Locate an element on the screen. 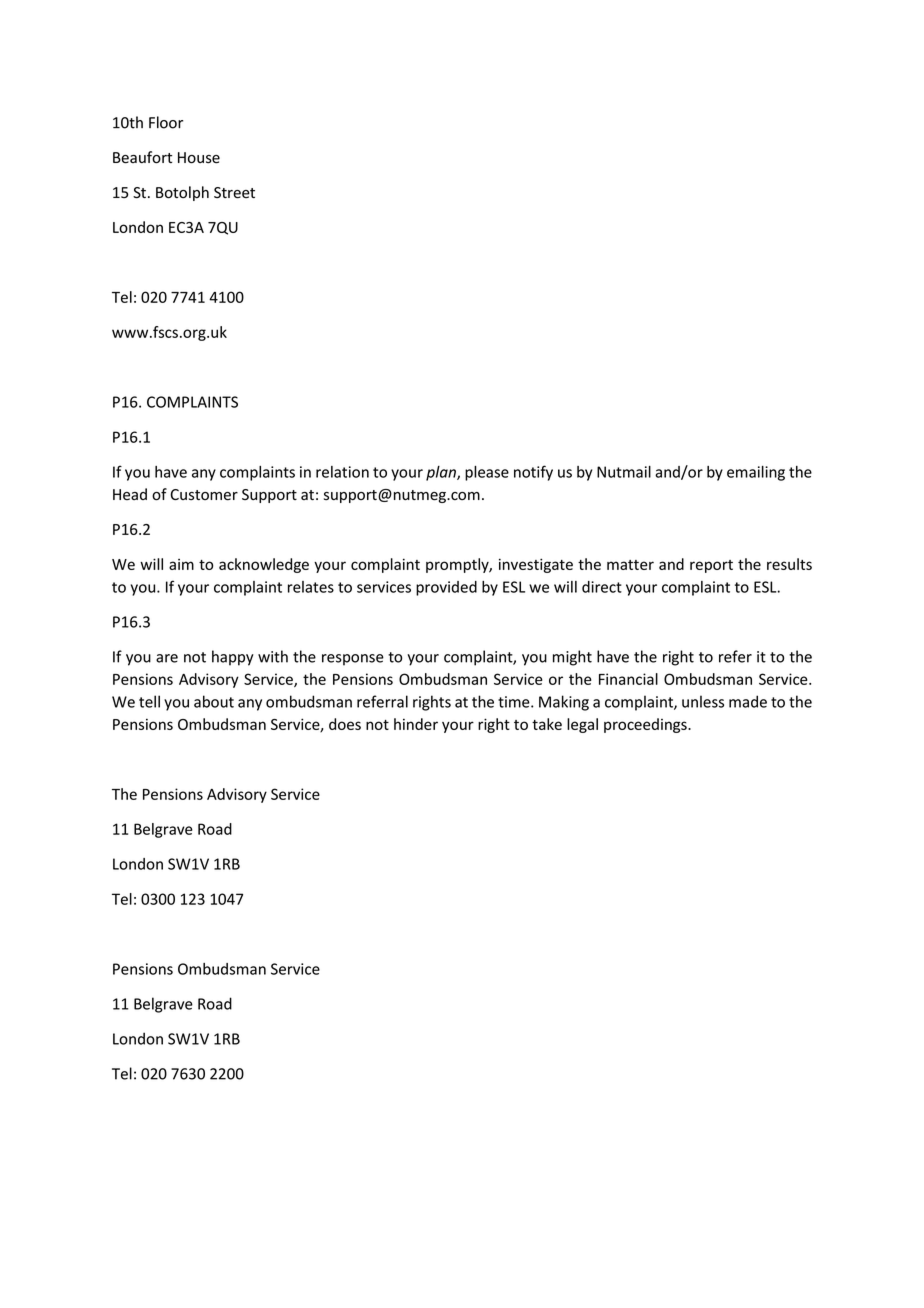 Image resolution: width=924 pixels, height=1308 pixels. House is located at coordinates (199, 158).
